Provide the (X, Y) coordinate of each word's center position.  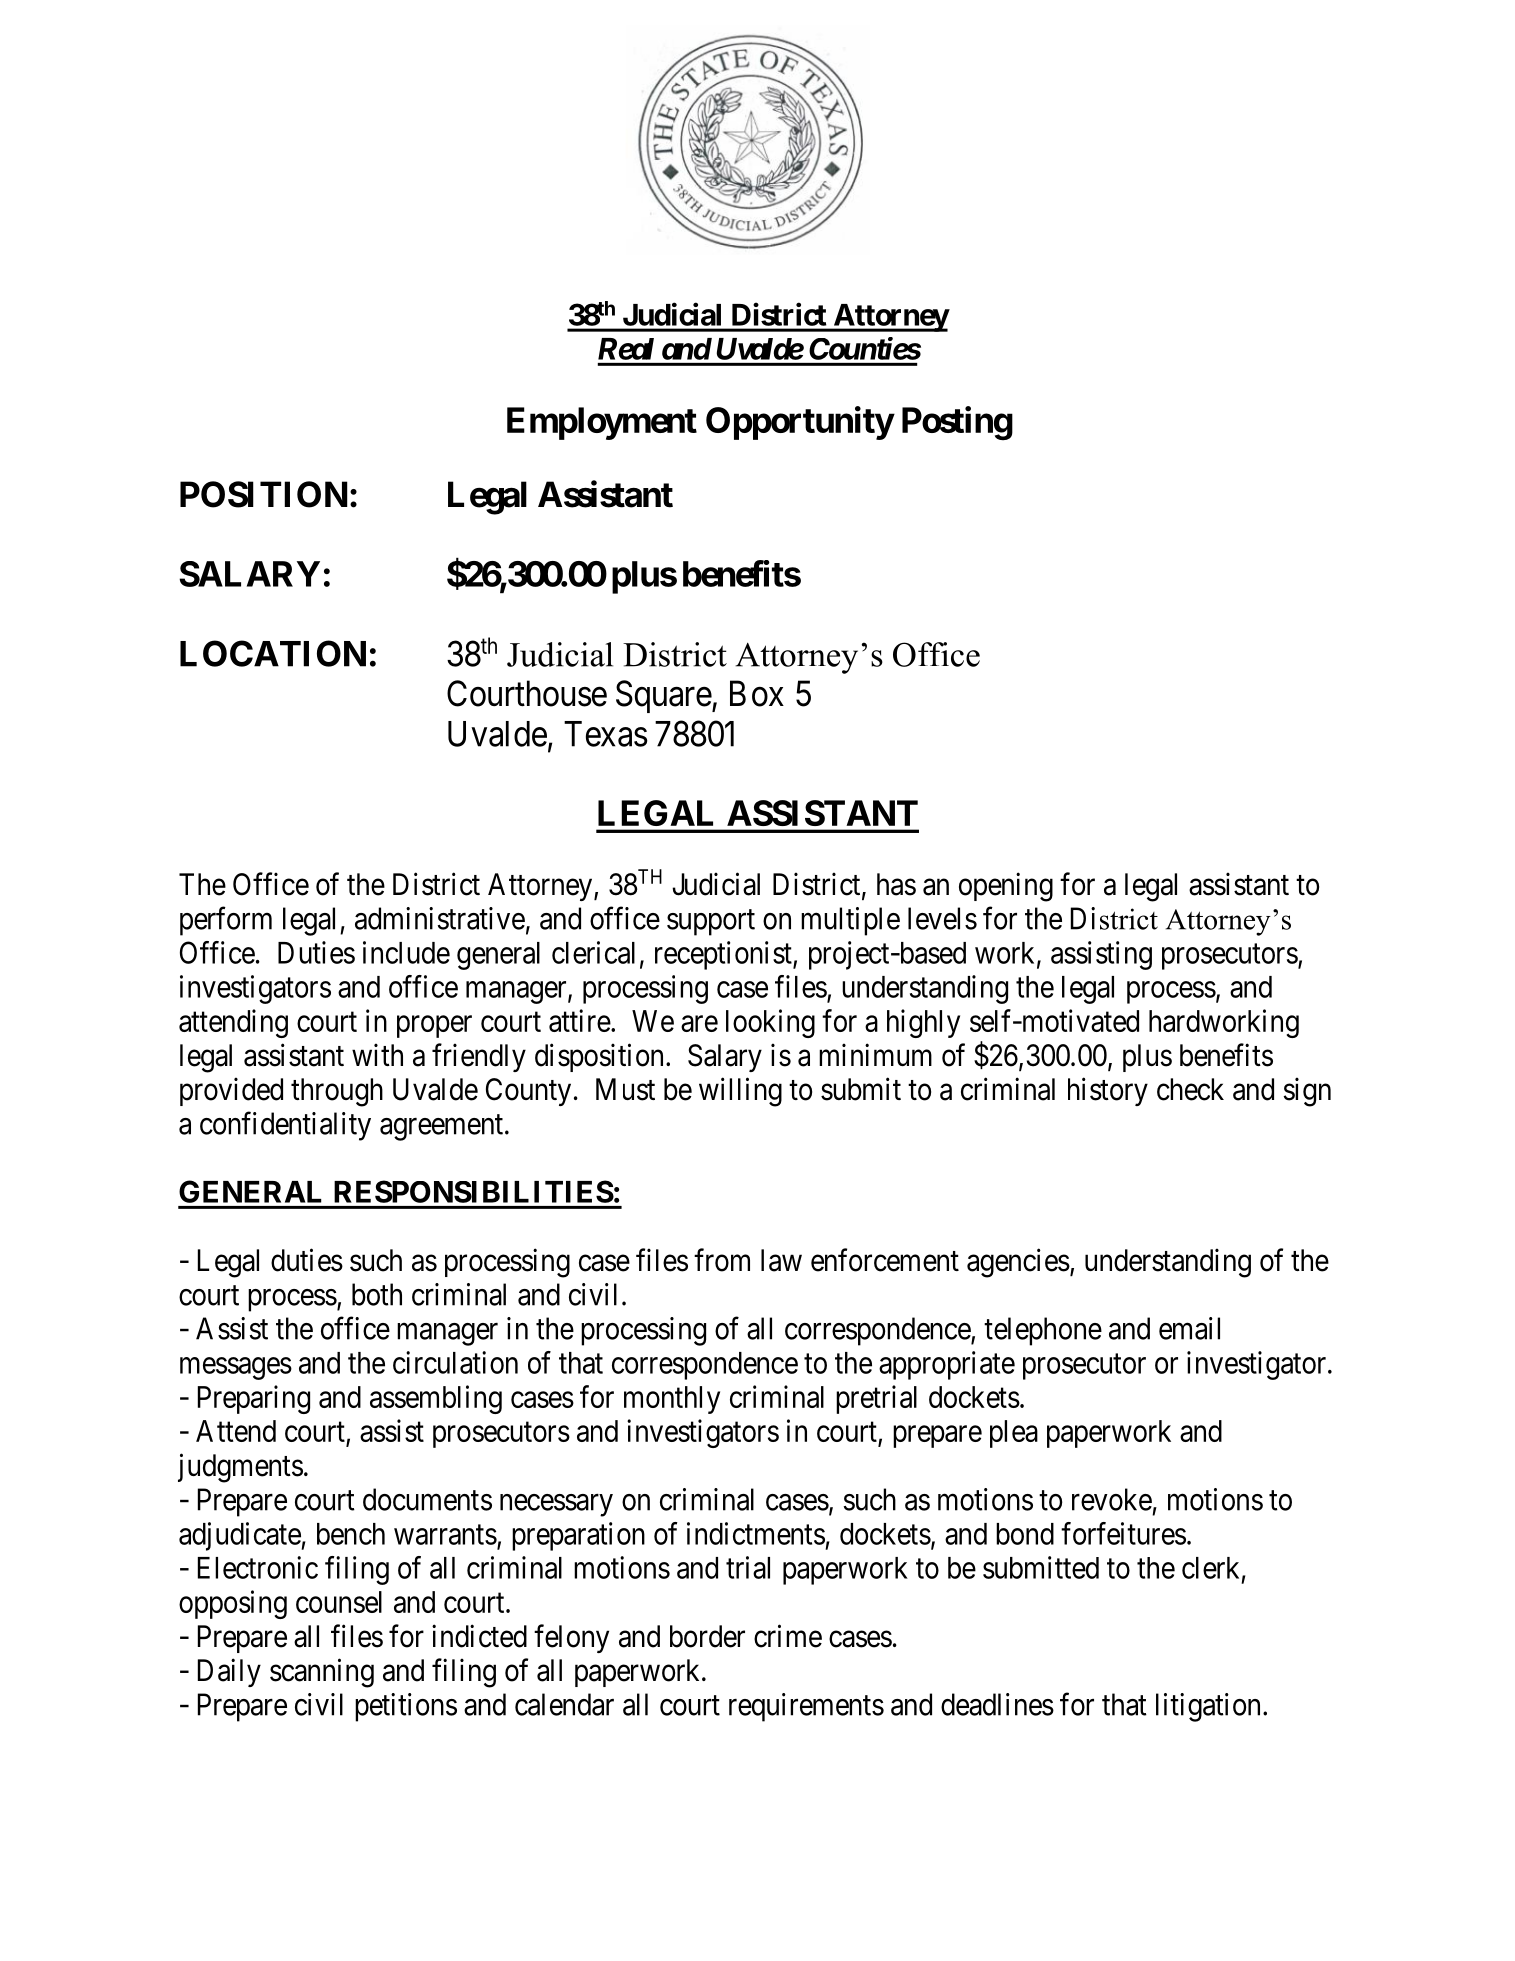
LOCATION (273, 653)
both (377, 1294)
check (1190, 1089)
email (1189, 1328)
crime (788, 1636)
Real (626, 349)
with (377, 1054)
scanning (322, 1673)
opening (1006, 887)
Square (664, 696)
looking (770, 1023)
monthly (672, 1400)
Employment (602, 423)
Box (757, 694)
